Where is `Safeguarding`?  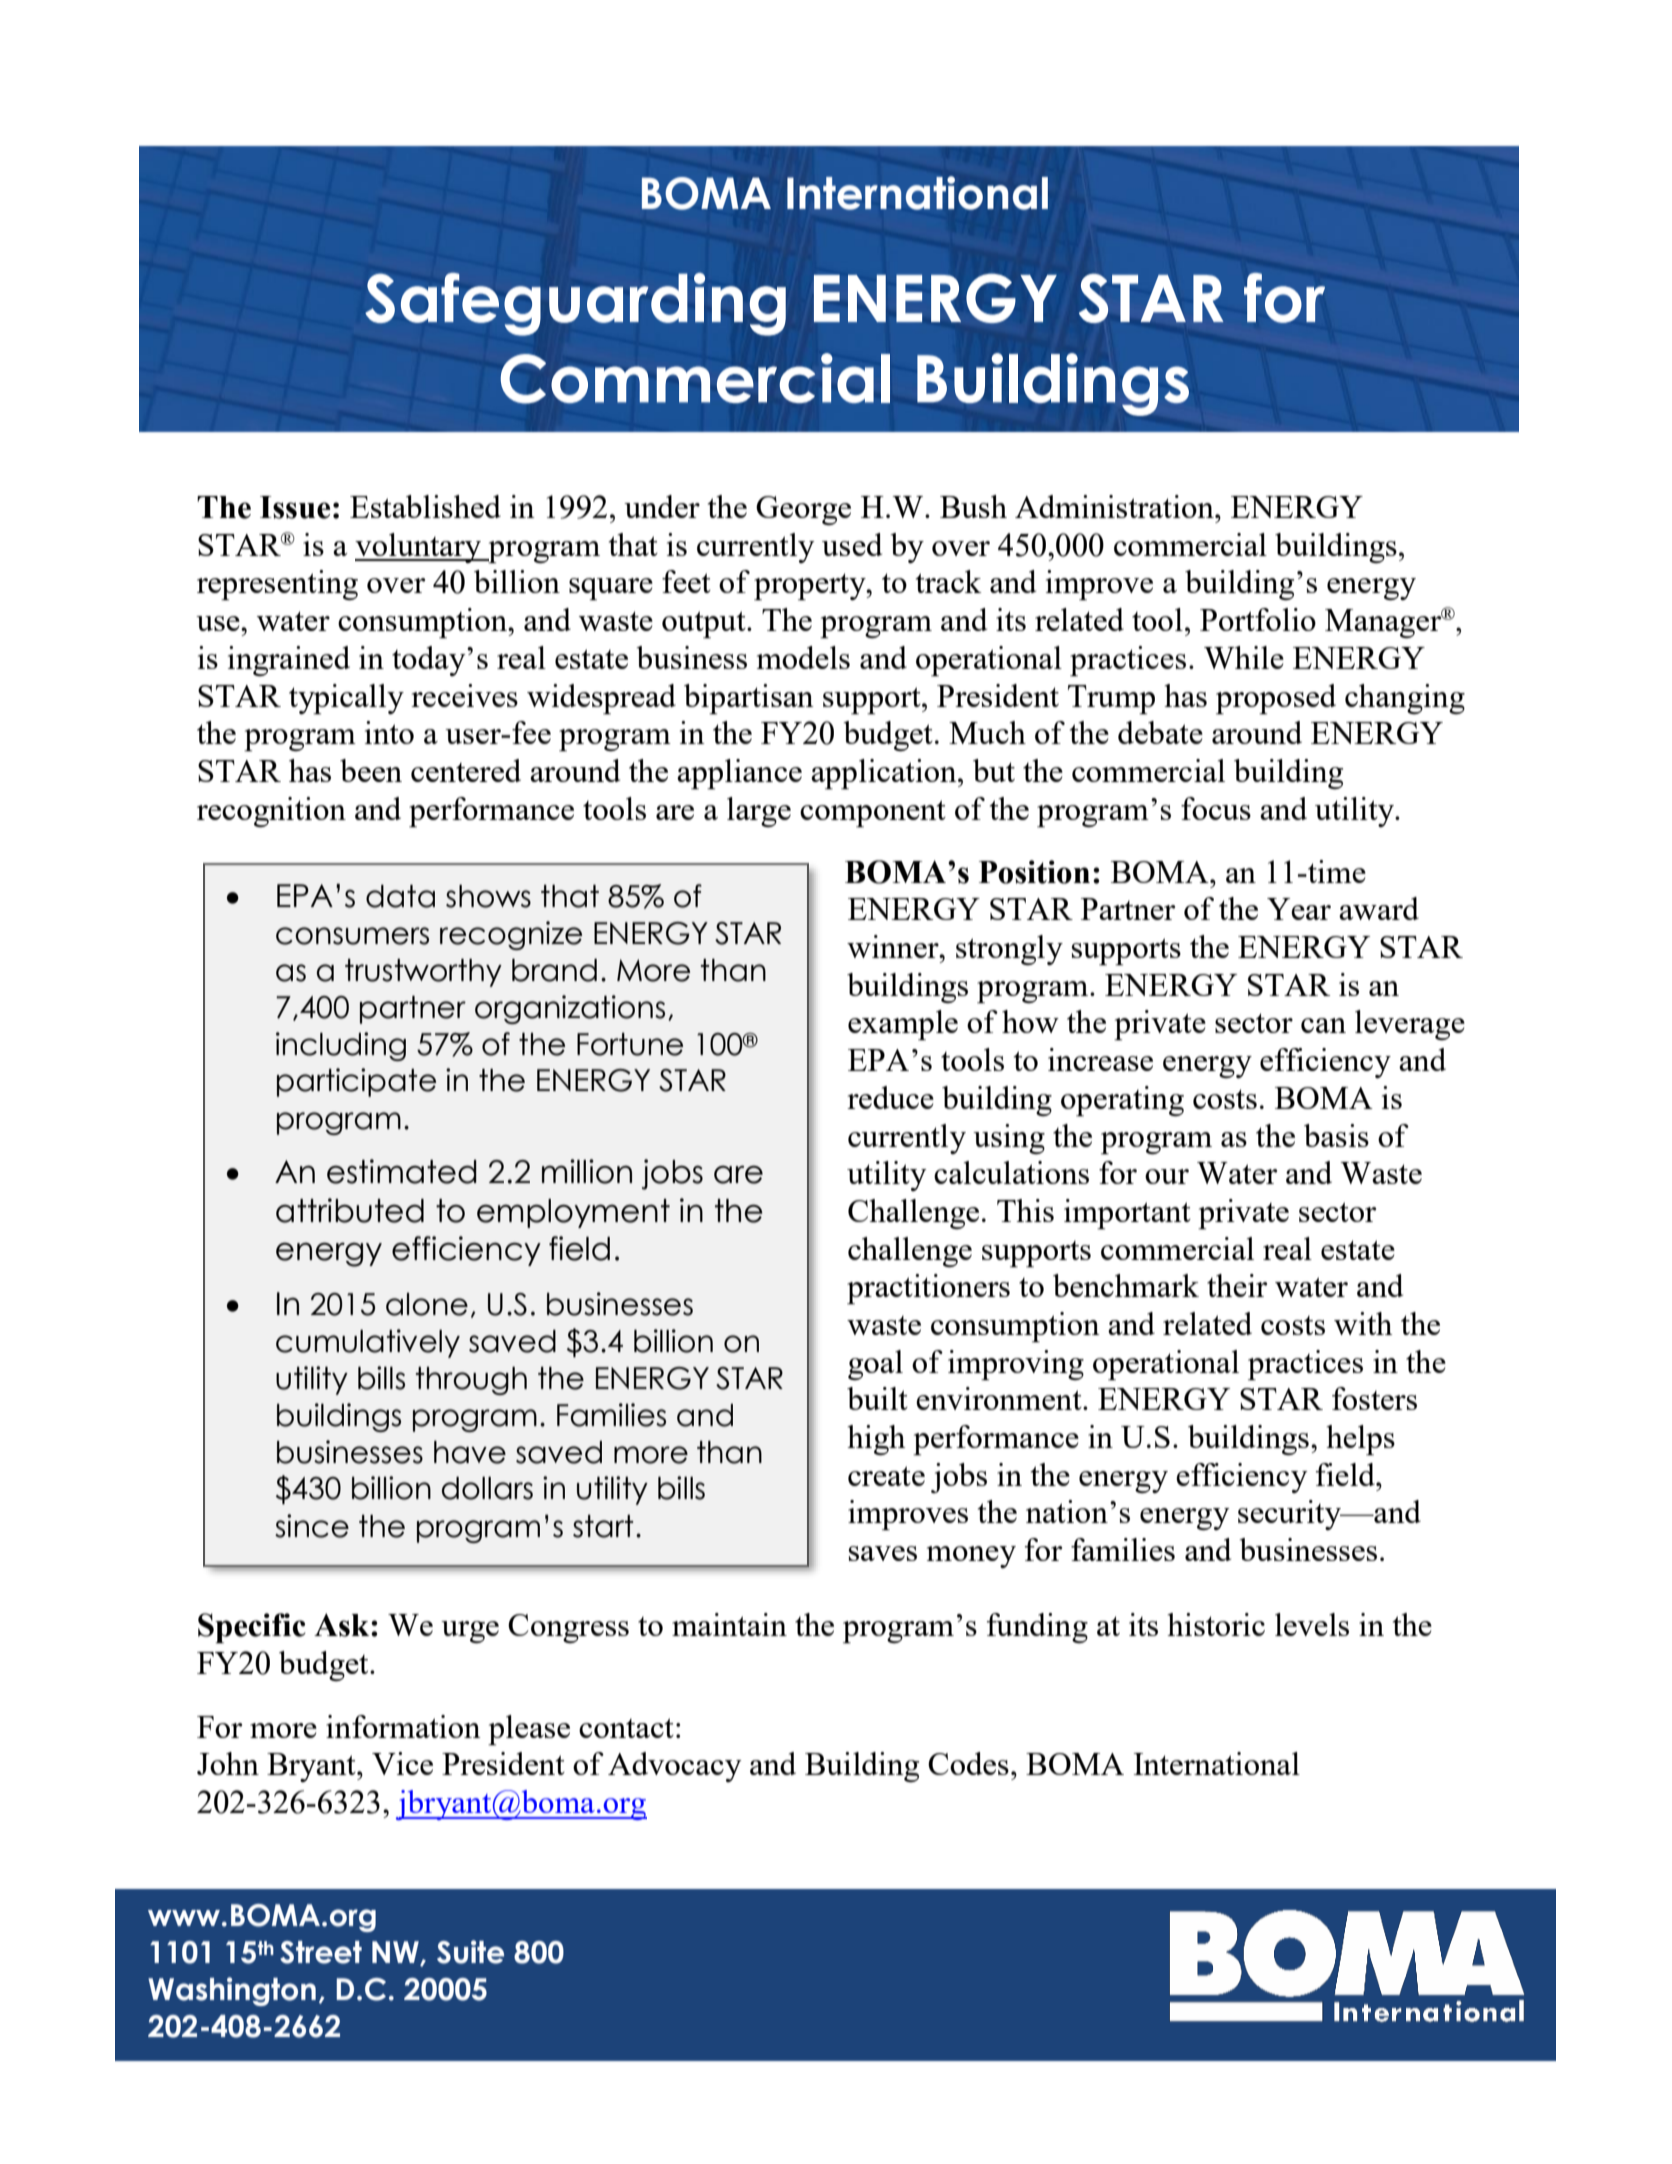 Safeguarding is located at coordinates (575, 304).
